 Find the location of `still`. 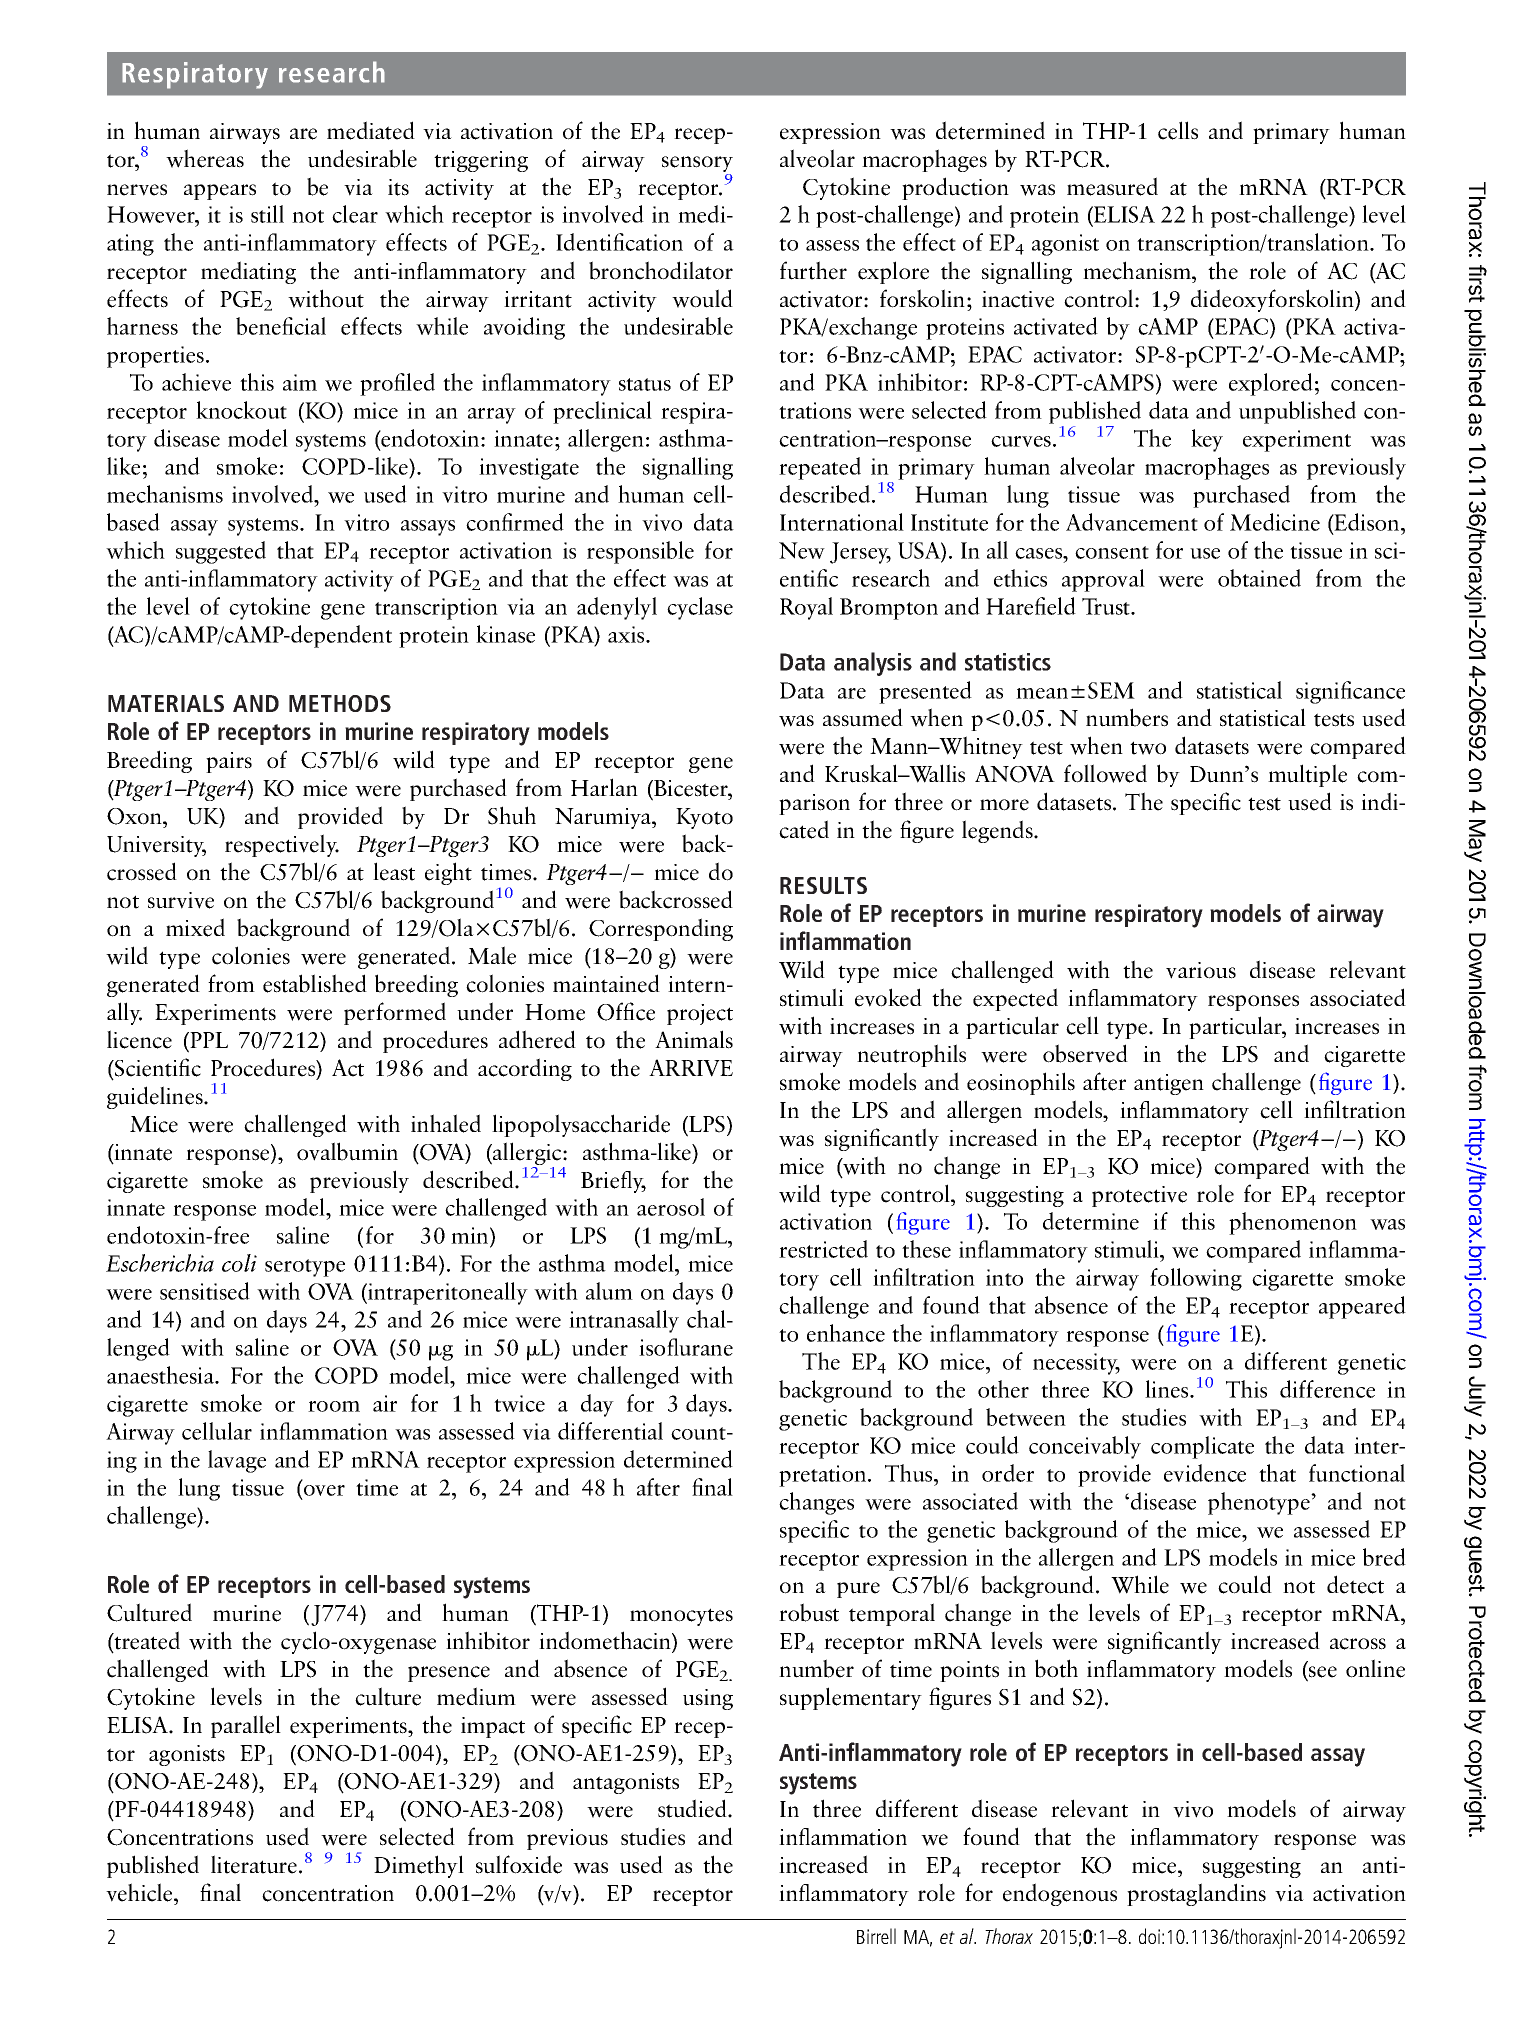

still is located at coordinates (267, 214).
